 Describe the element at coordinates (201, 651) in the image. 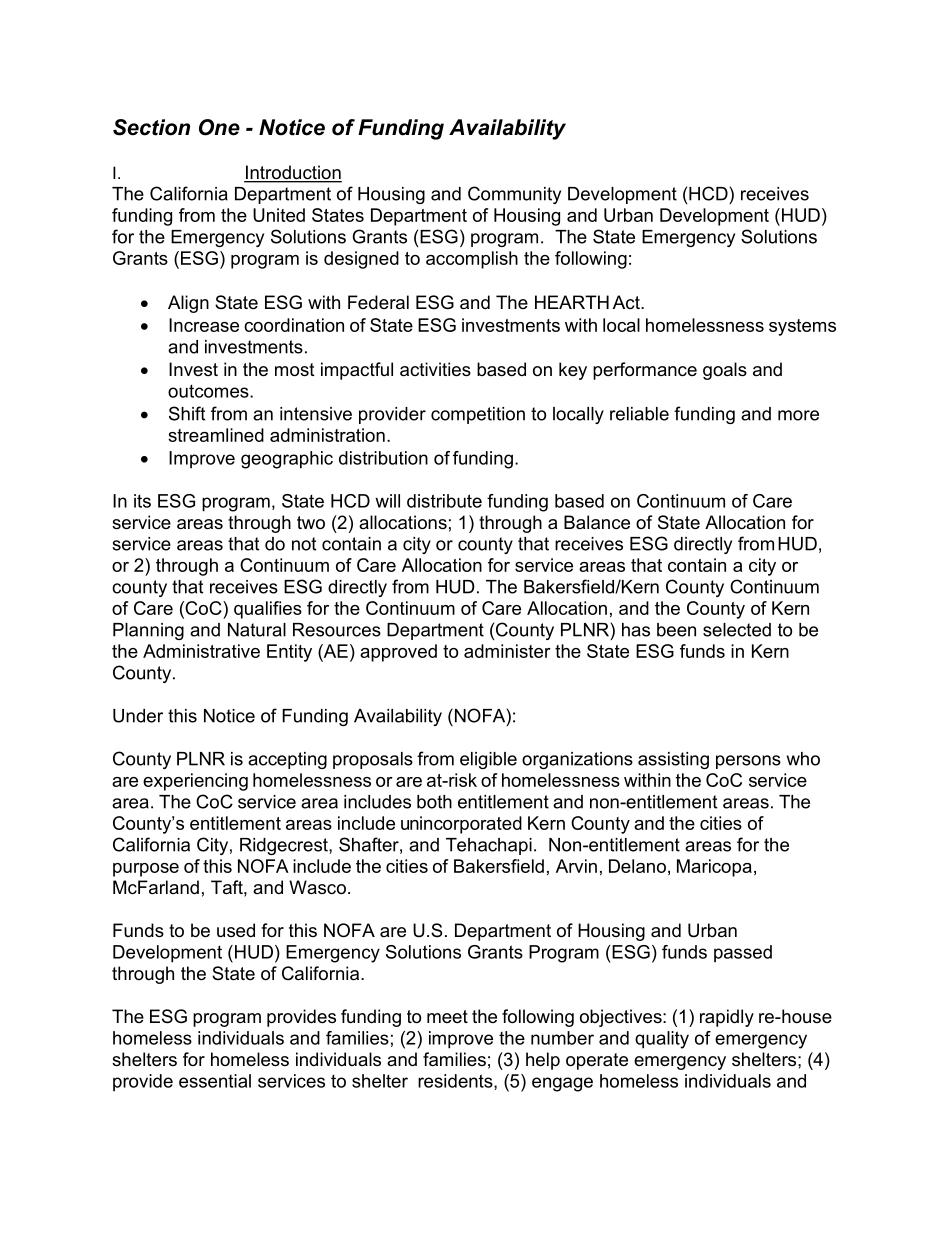

I see `Administrative` at that location.
